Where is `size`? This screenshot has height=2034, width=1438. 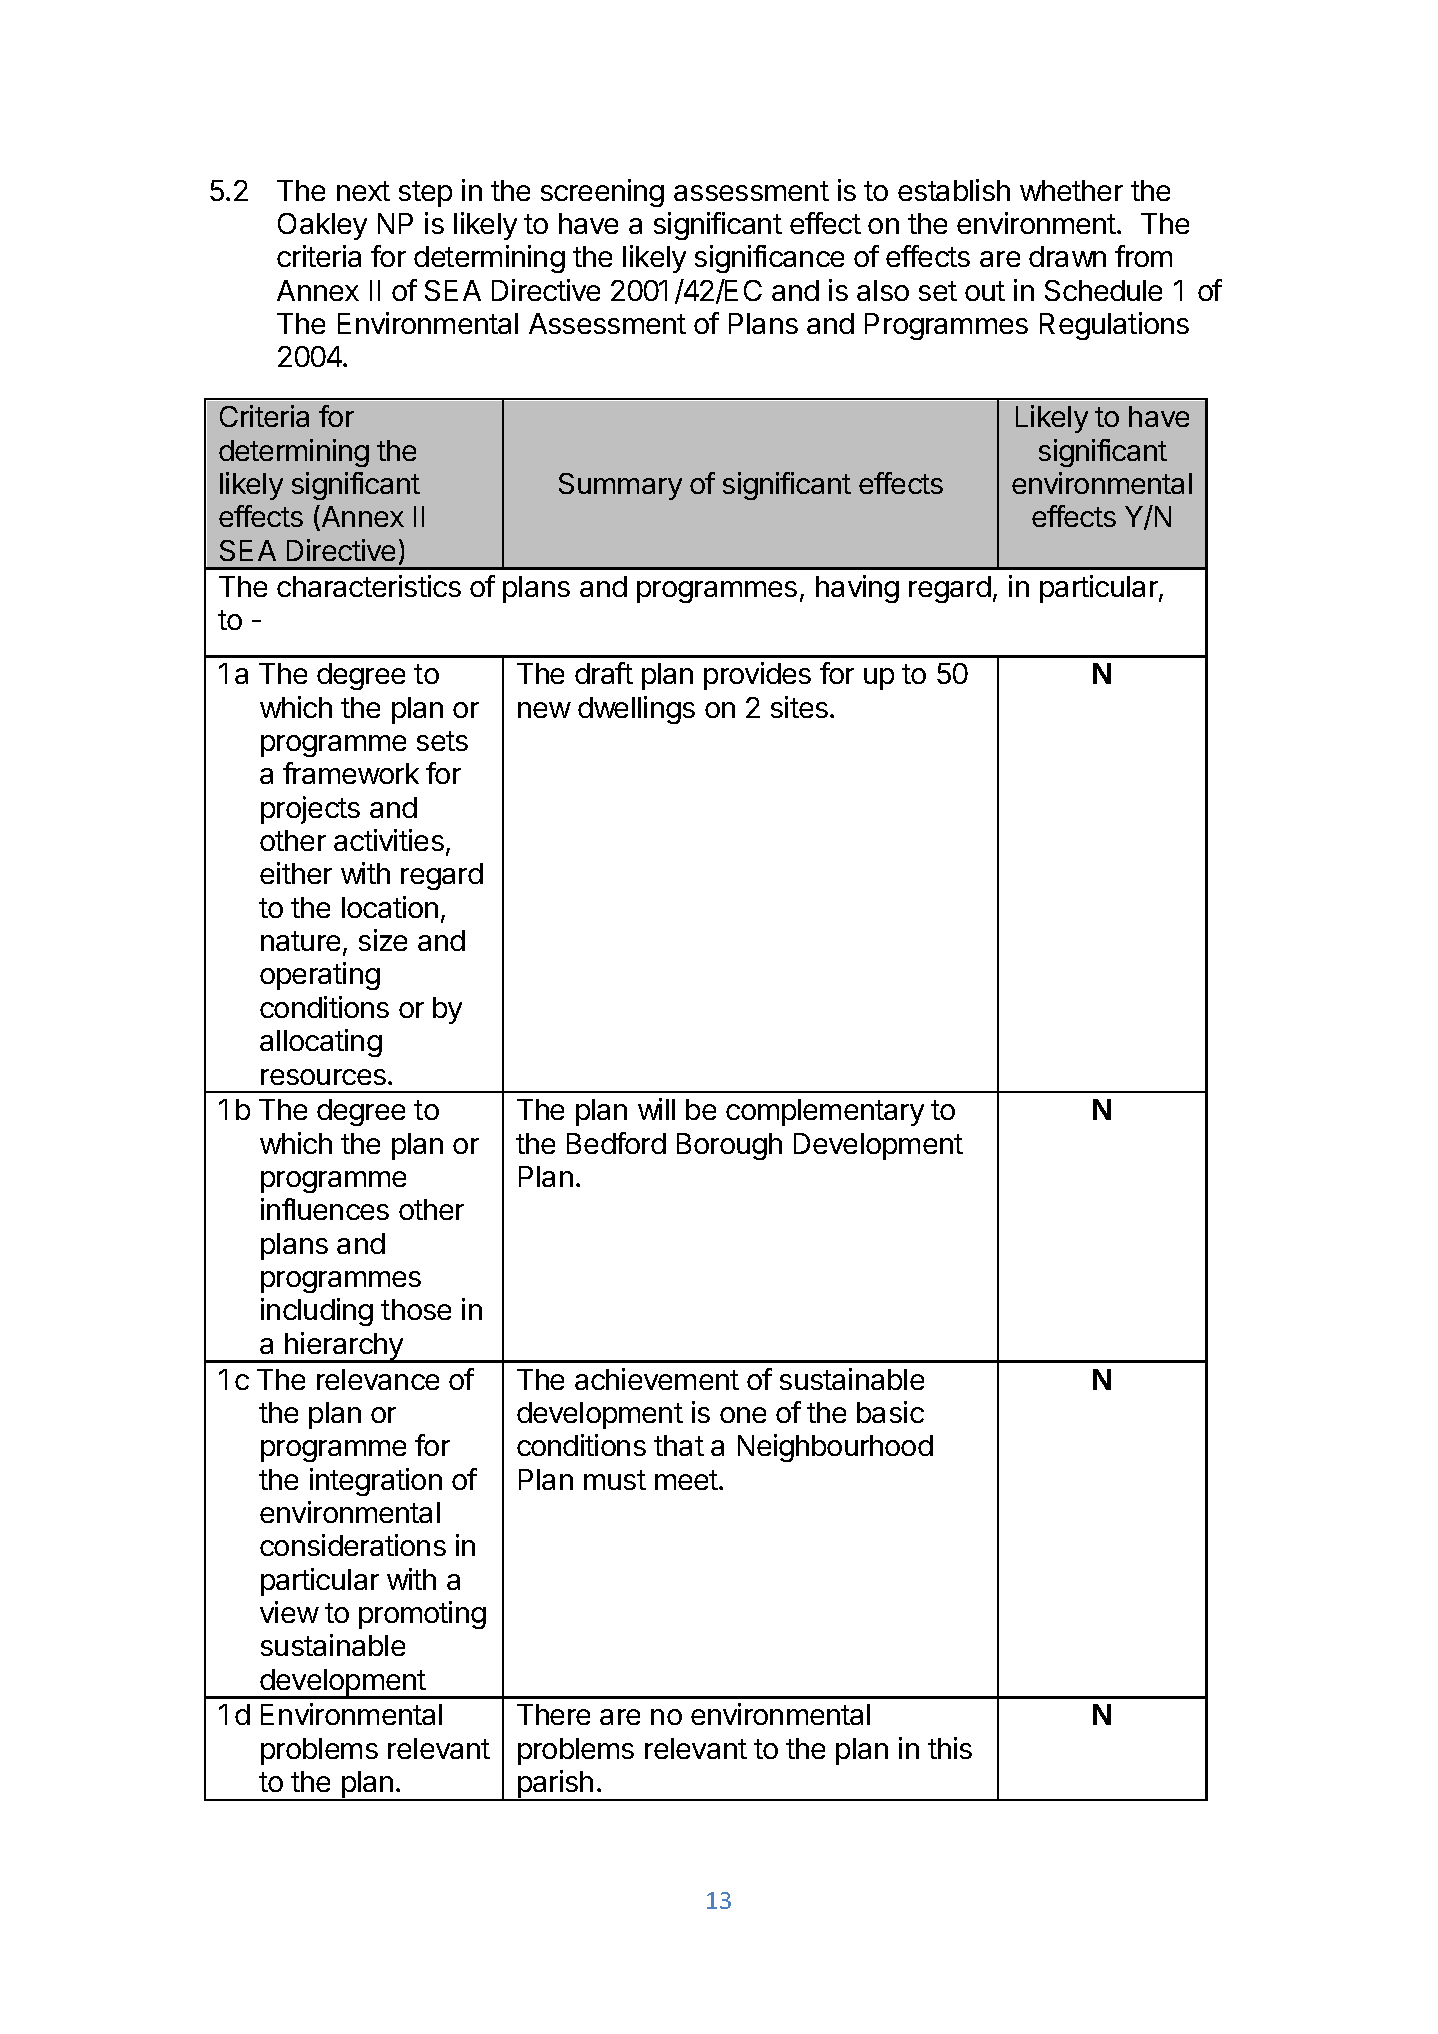 size is located at coordinates (383, 940).
